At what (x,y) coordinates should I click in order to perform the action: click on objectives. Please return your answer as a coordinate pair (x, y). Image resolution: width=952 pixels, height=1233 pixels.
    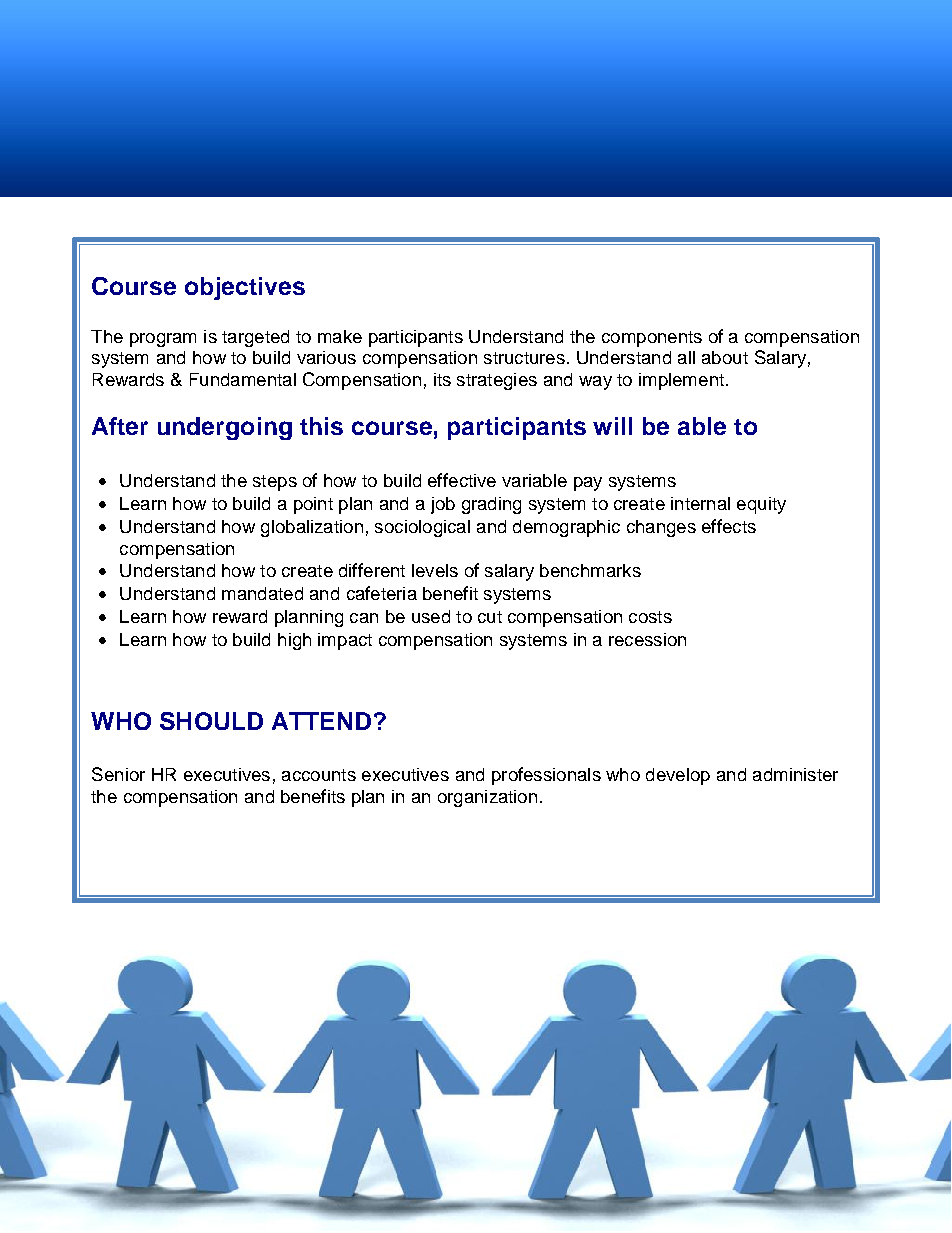
    Looking at the image, I should click on (245, 288).
